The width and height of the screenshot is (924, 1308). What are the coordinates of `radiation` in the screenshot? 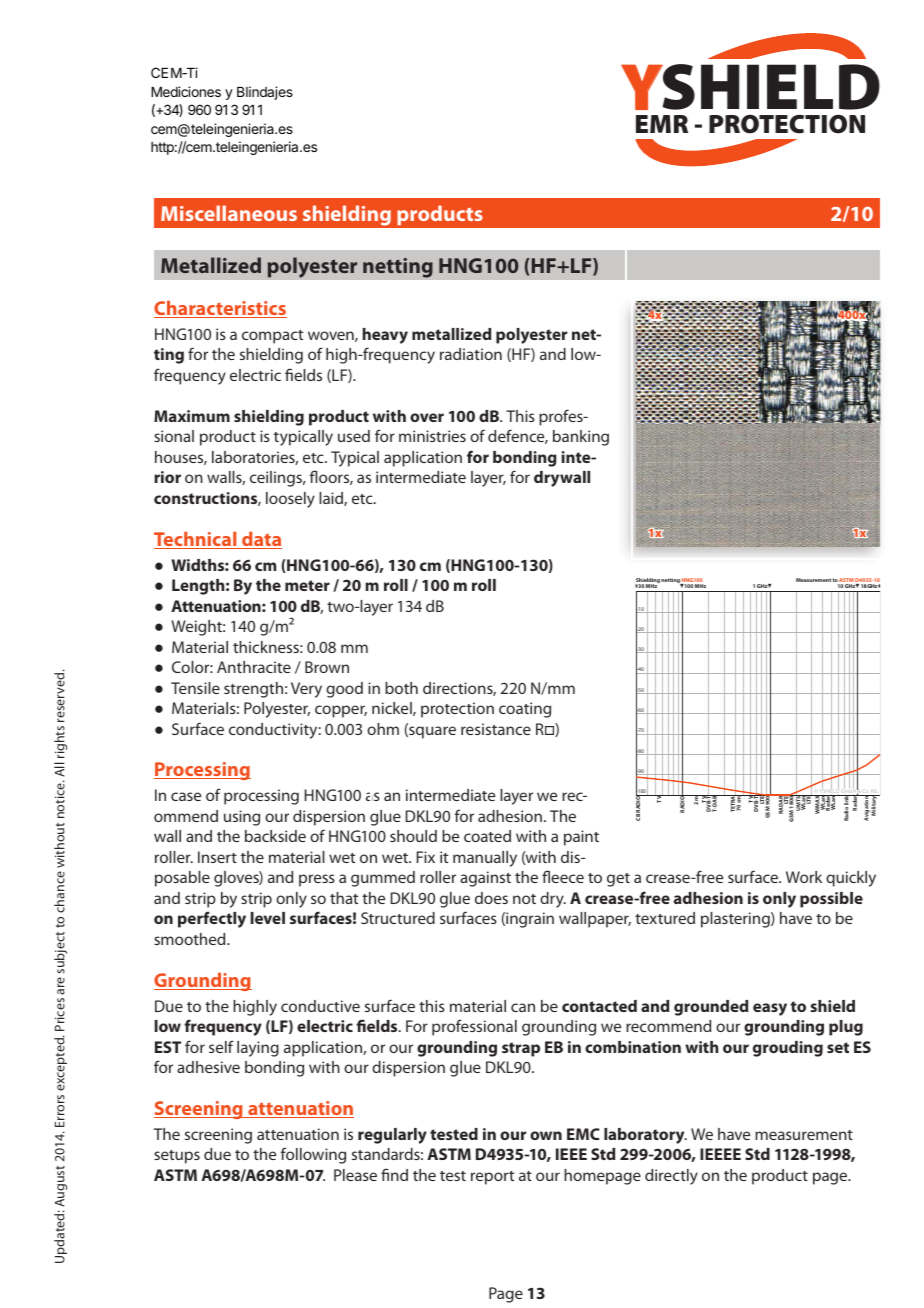 It's located at (471, 354).
